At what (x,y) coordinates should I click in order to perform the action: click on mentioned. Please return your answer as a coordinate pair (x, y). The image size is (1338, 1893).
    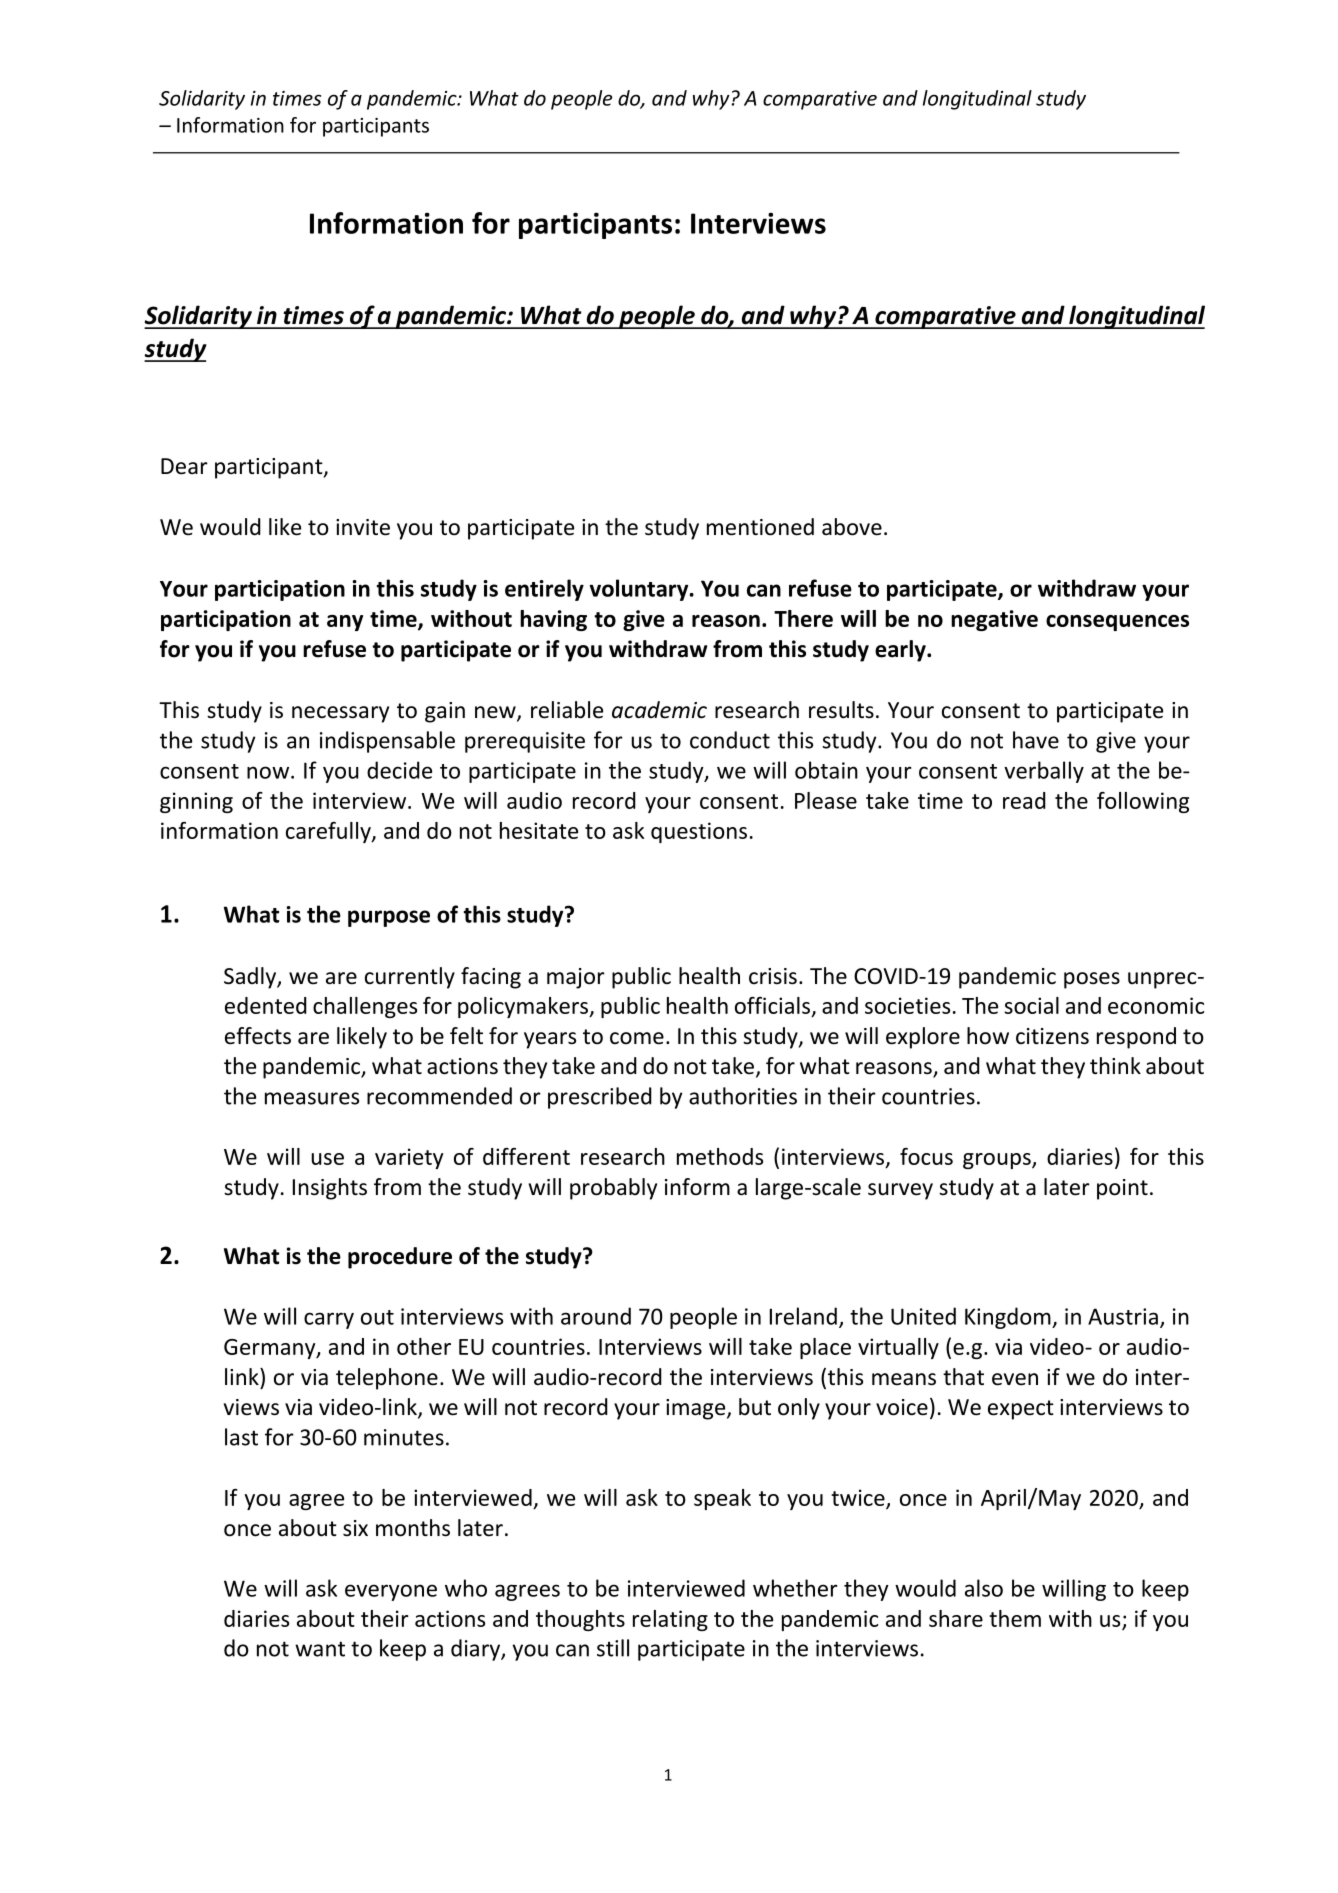
    Looking at the image, I should click on (760, 527).
